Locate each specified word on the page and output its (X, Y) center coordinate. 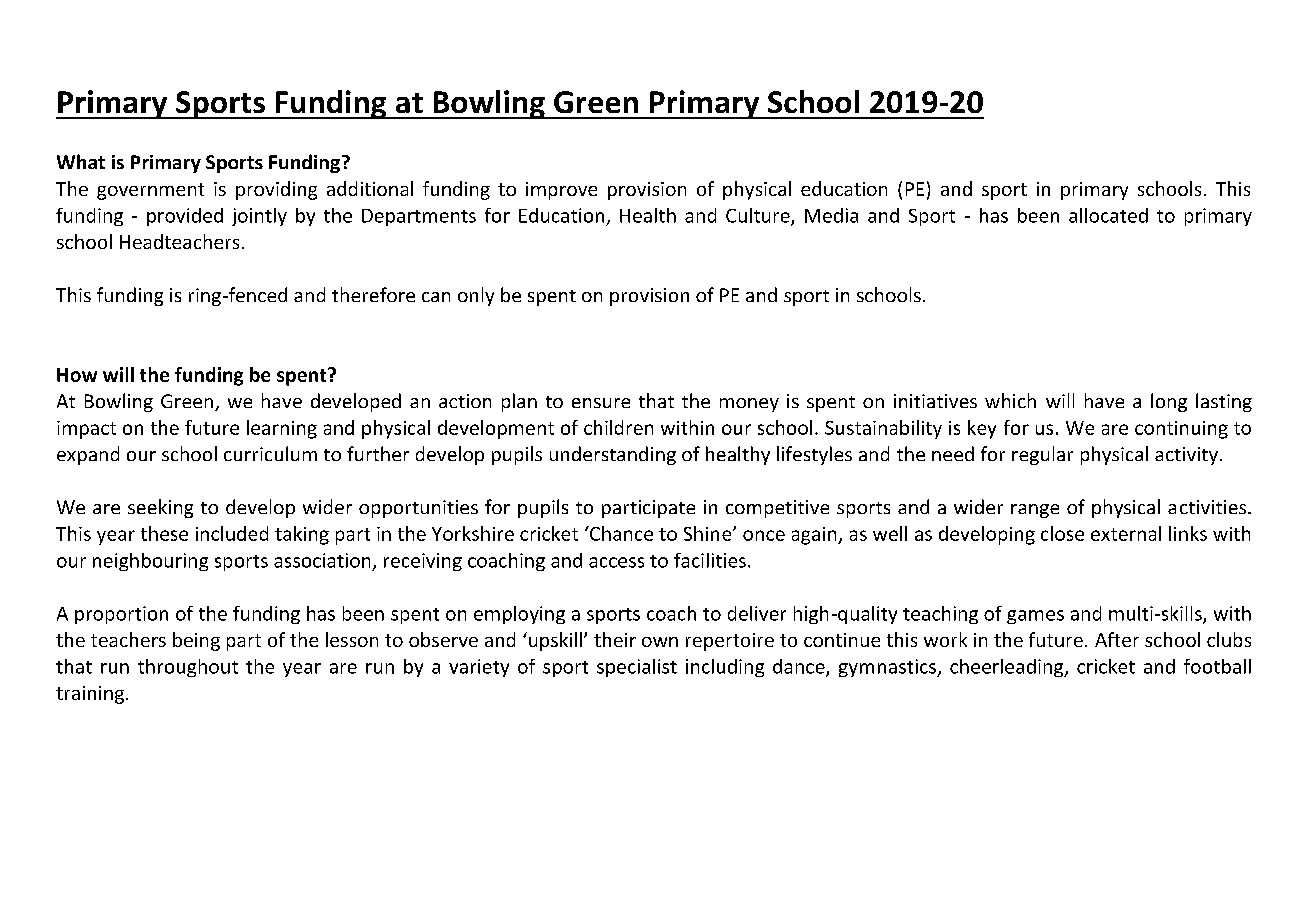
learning (282, 429)
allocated (1108, 215)
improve (561, 191)
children (618, 427)
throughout (188, 668)
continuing (1181, 430)
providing (276, 190)
